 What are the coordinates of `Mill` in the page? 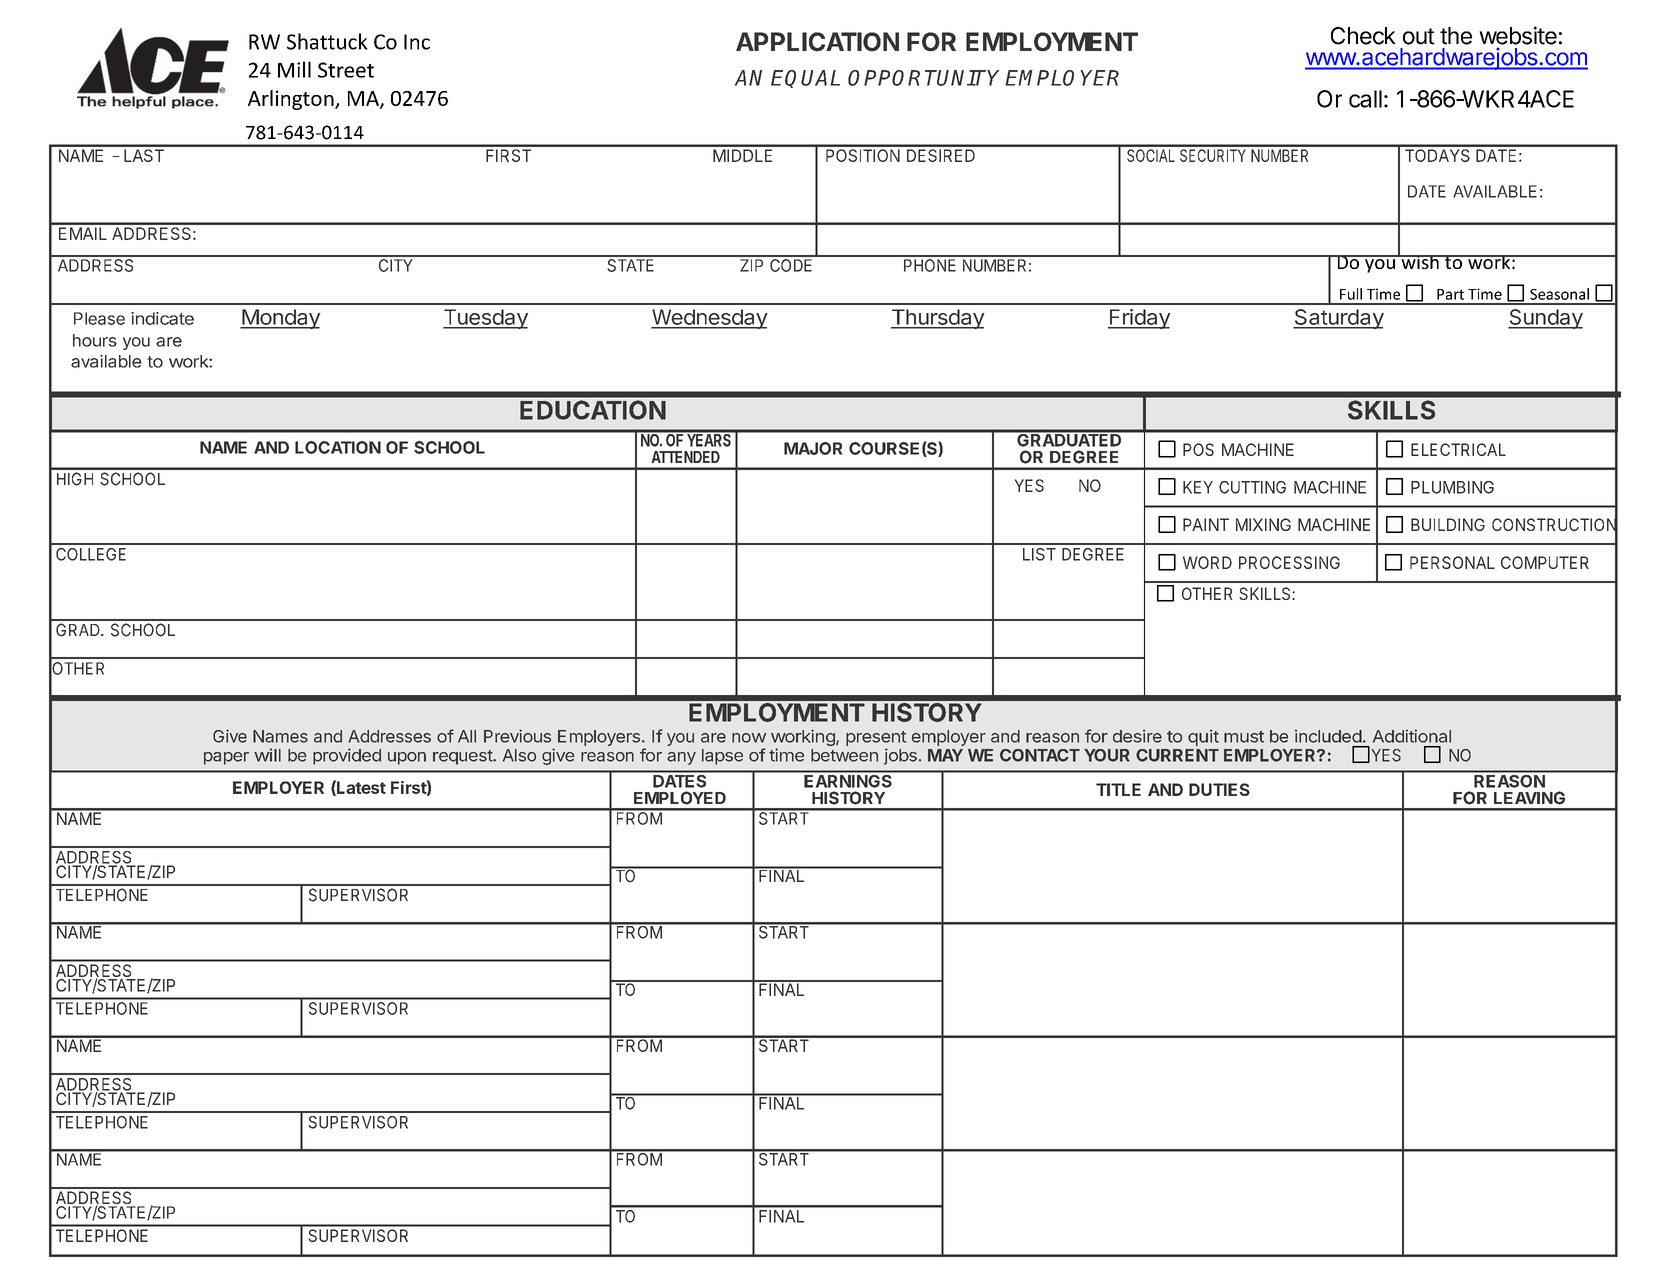 It's located at (294, 69).
